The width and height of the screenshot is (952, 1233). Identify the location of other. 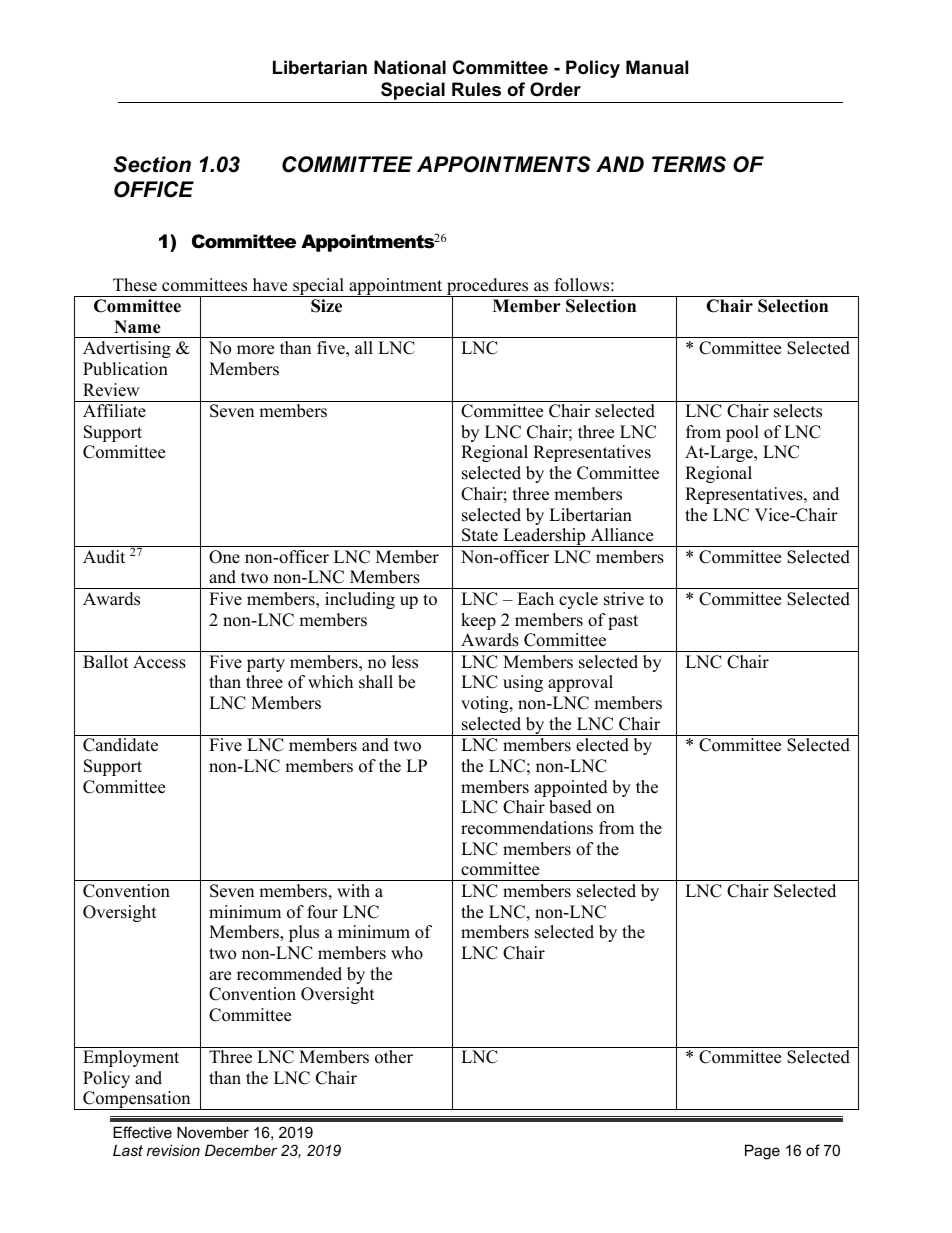
(394, 1057).
